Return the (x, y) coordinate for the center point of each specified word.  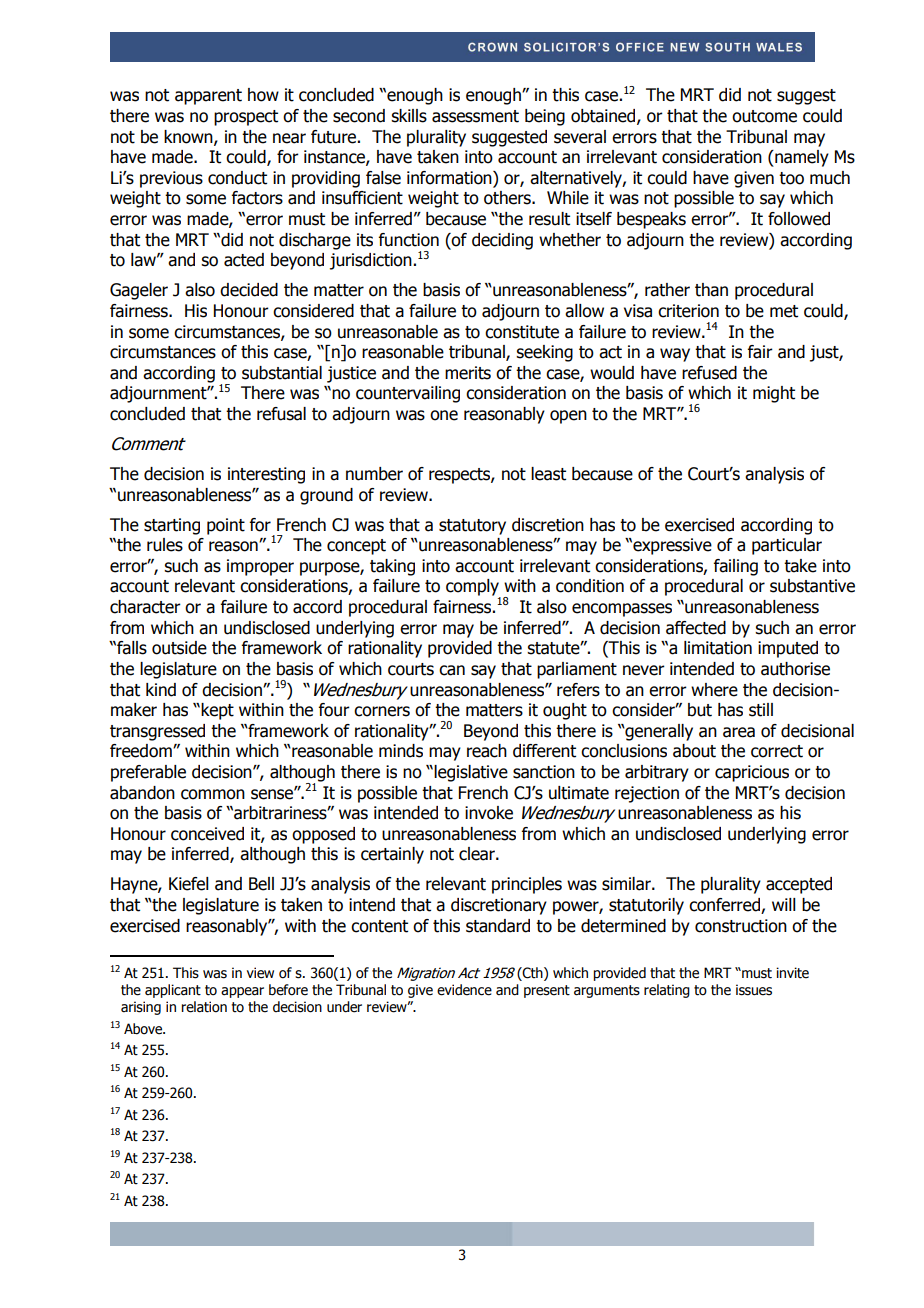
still (761, 710)
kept (217, 711)
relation (204, 1007)
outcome (764, 116)
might (774, 394)
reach (487, 751)
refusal (281, 414)
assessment (475, 116)
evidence (464, 990)
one (444, 415)
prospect (246, 118)
